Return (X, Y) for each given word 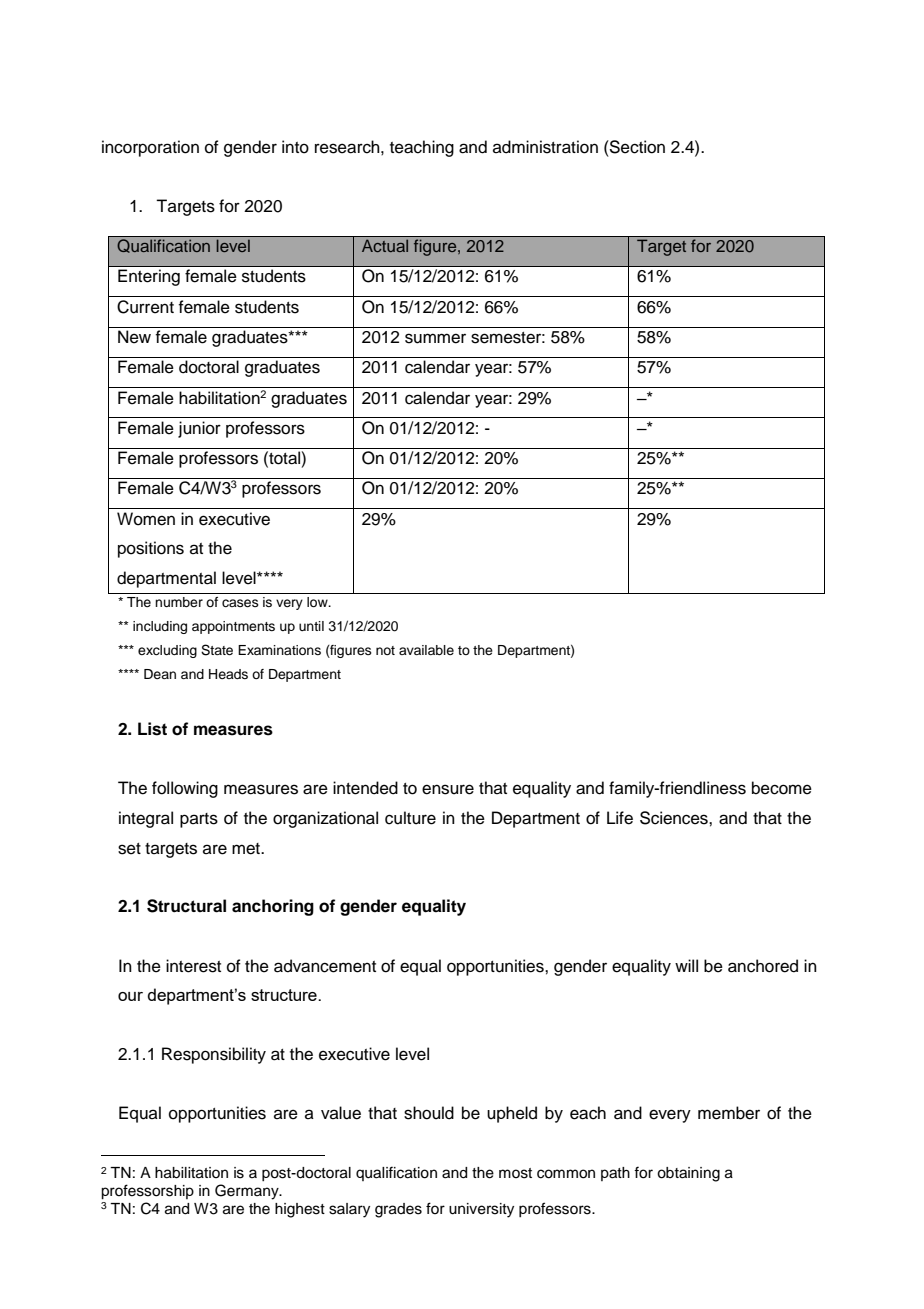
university (481, 1210)
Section (636, 147)
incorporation (150, 148)
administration (545, 147)
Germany (248, 1192)
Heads (228, 674)
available (426, 650)
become (782, 788)
